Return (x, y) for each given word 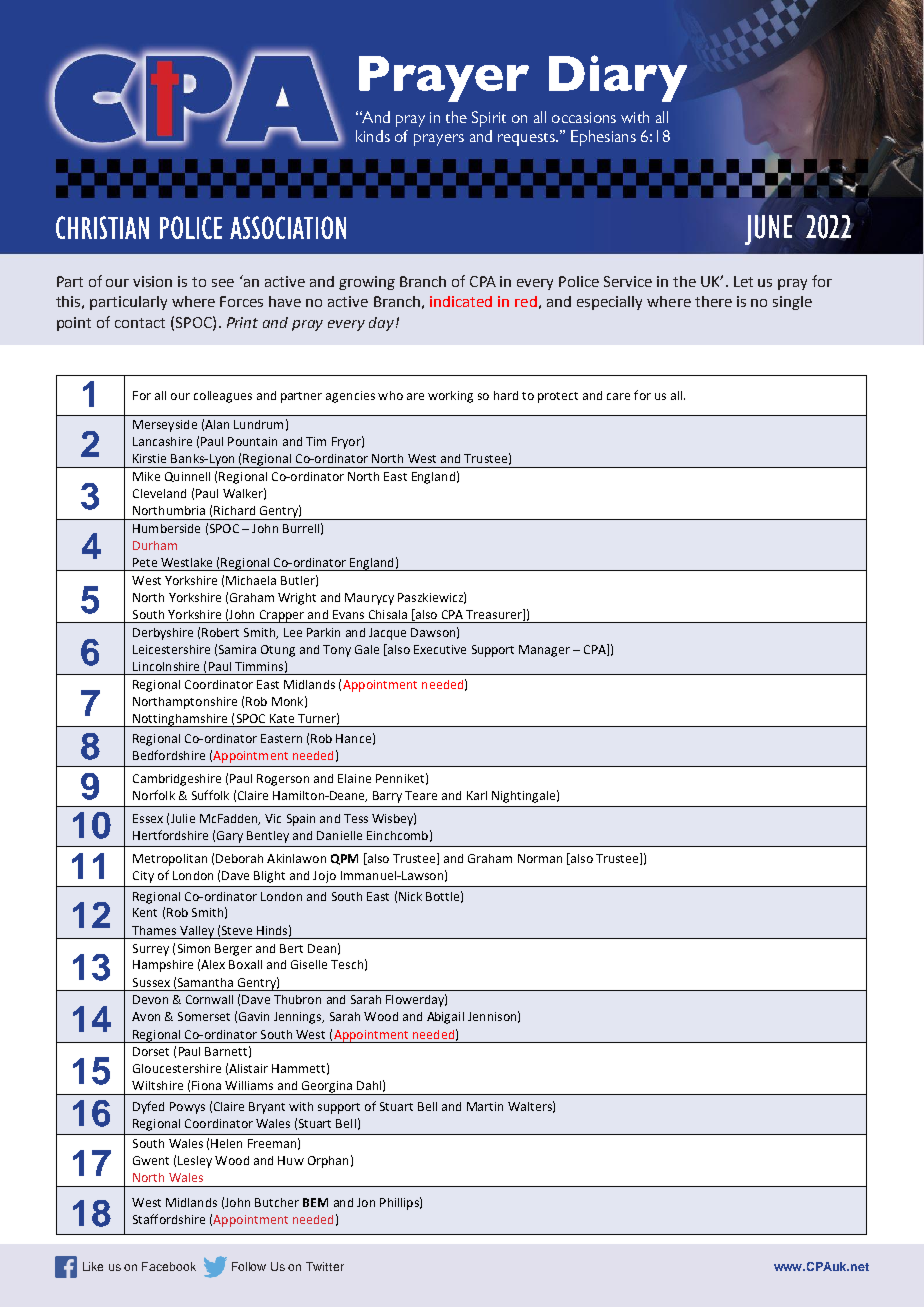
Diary (618, 78)
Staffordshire (169, 1219)
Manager (544, 651)
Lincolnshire (166, 666)
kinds (373, 136)
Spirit (489, 119)
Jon (366, 1202)
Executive (440, 649)
